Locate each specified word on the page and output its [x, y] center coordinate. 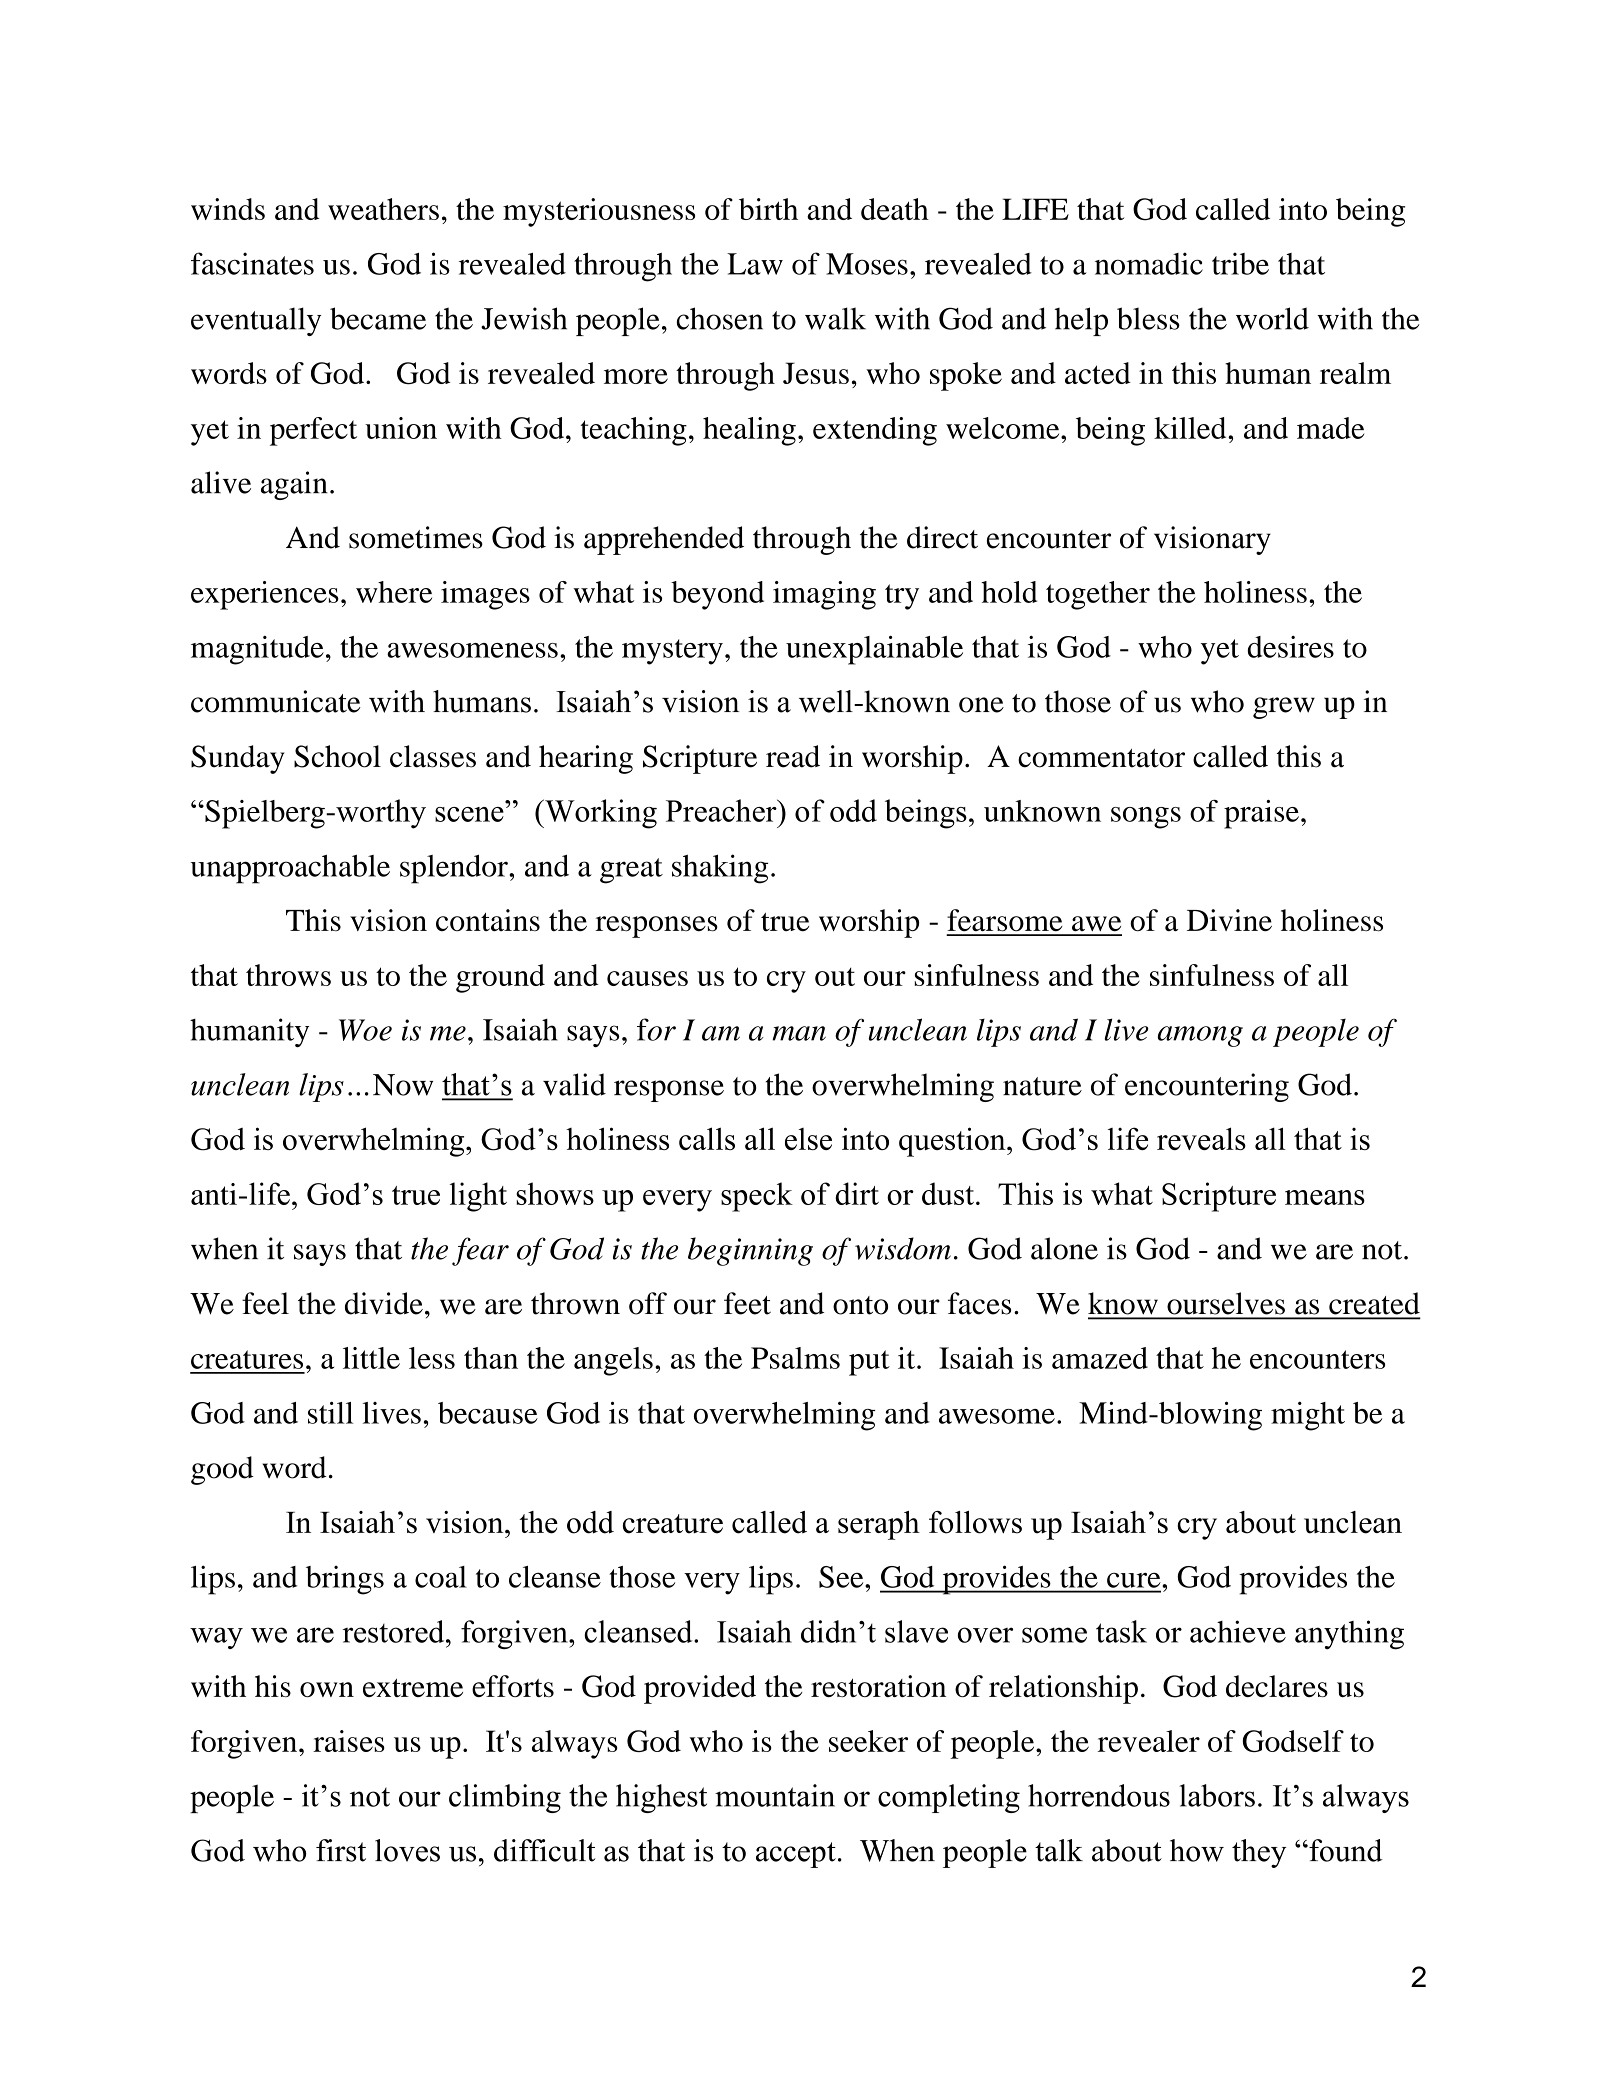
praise [1261, 814]
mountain [775, 1795]
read [793, 756]
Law [755, 264]
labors [1217, 1795]
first [341, 1850]
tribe [1240, 263]
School [337, 756]
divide [384, 1303]
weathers [383, 209]
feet [747, 1303]
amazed [1100, 1358]
